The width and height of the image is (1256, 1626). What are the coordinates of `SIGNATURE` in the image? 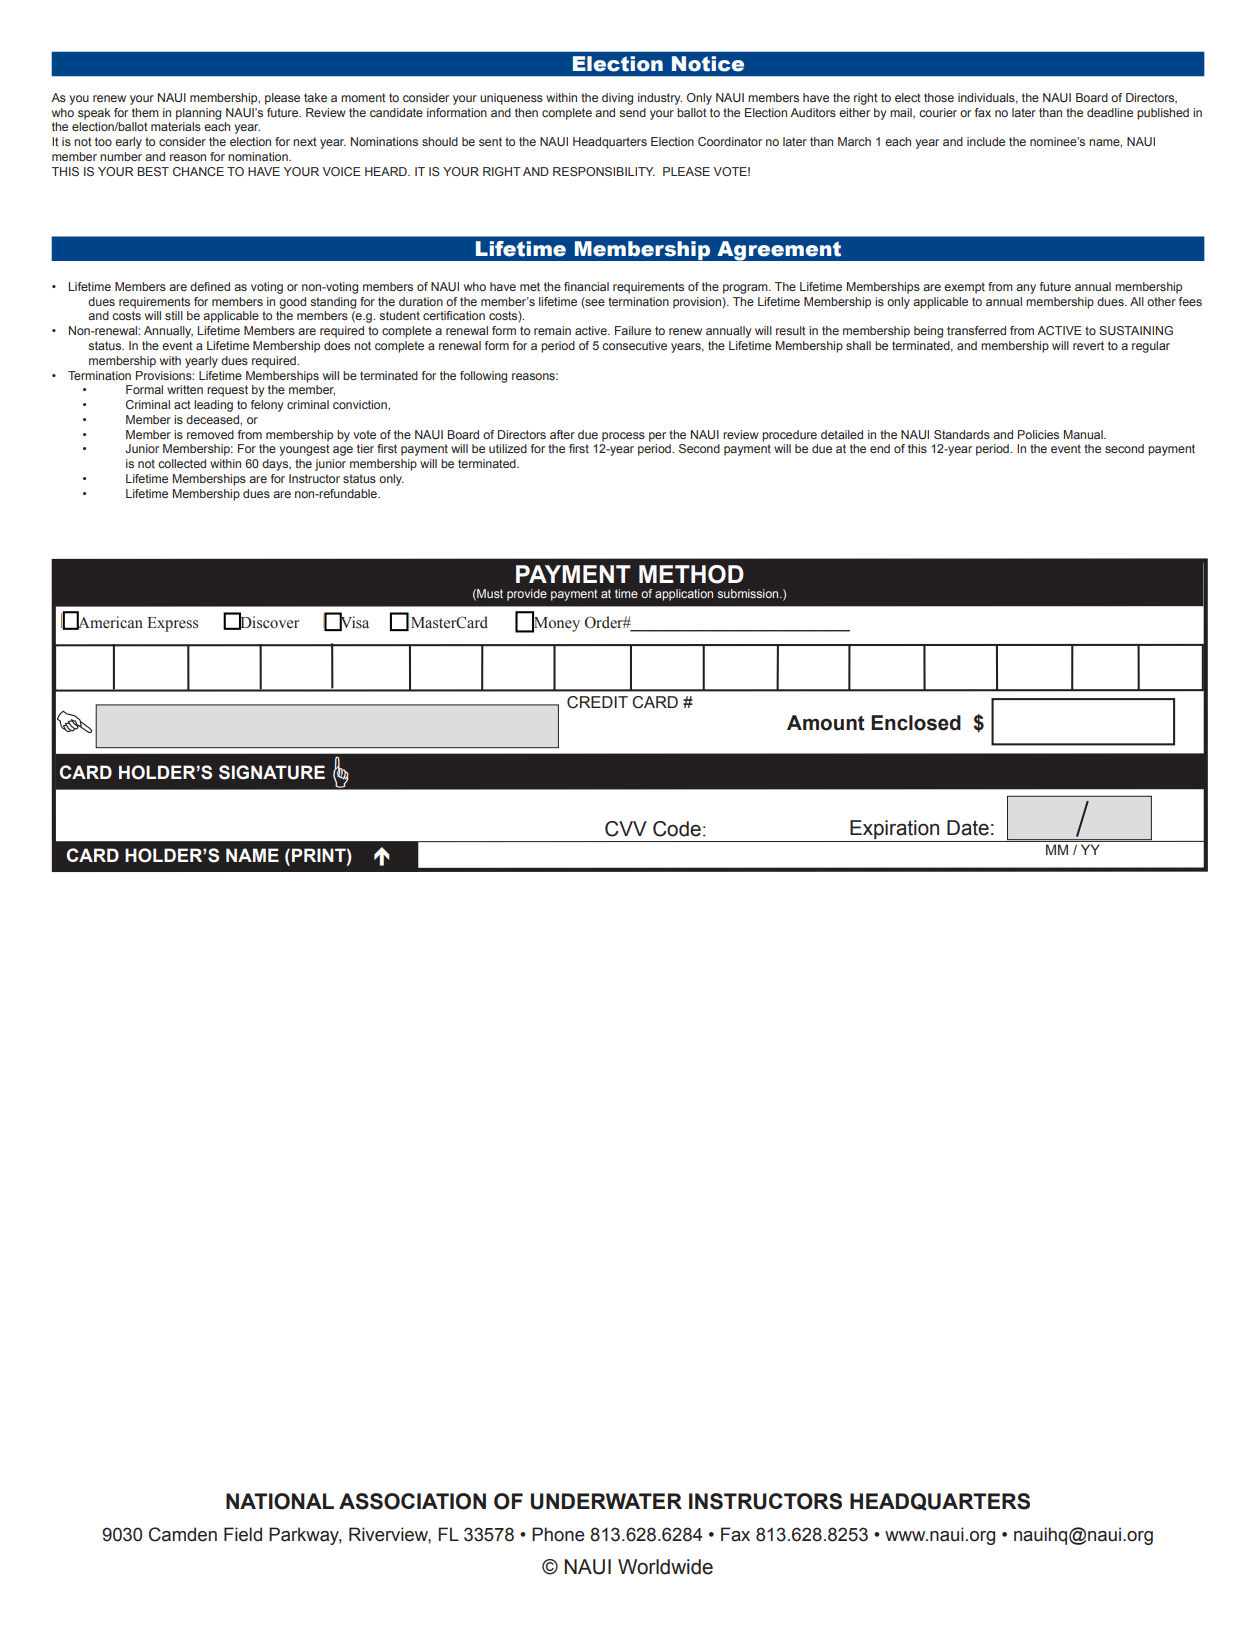 It's located at (272, 772).
